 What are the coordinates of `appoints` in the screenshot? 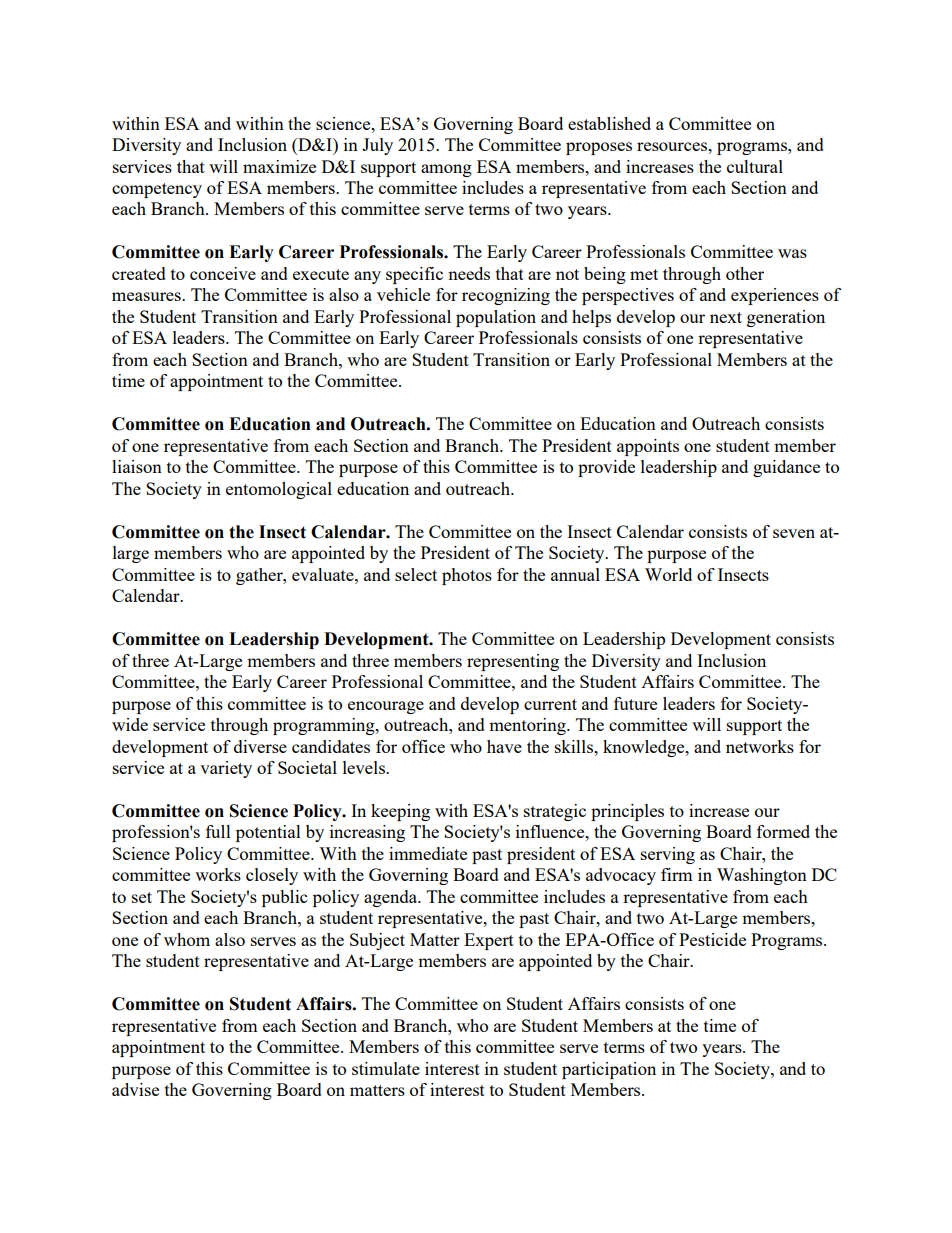 It's located at (648, 447).
